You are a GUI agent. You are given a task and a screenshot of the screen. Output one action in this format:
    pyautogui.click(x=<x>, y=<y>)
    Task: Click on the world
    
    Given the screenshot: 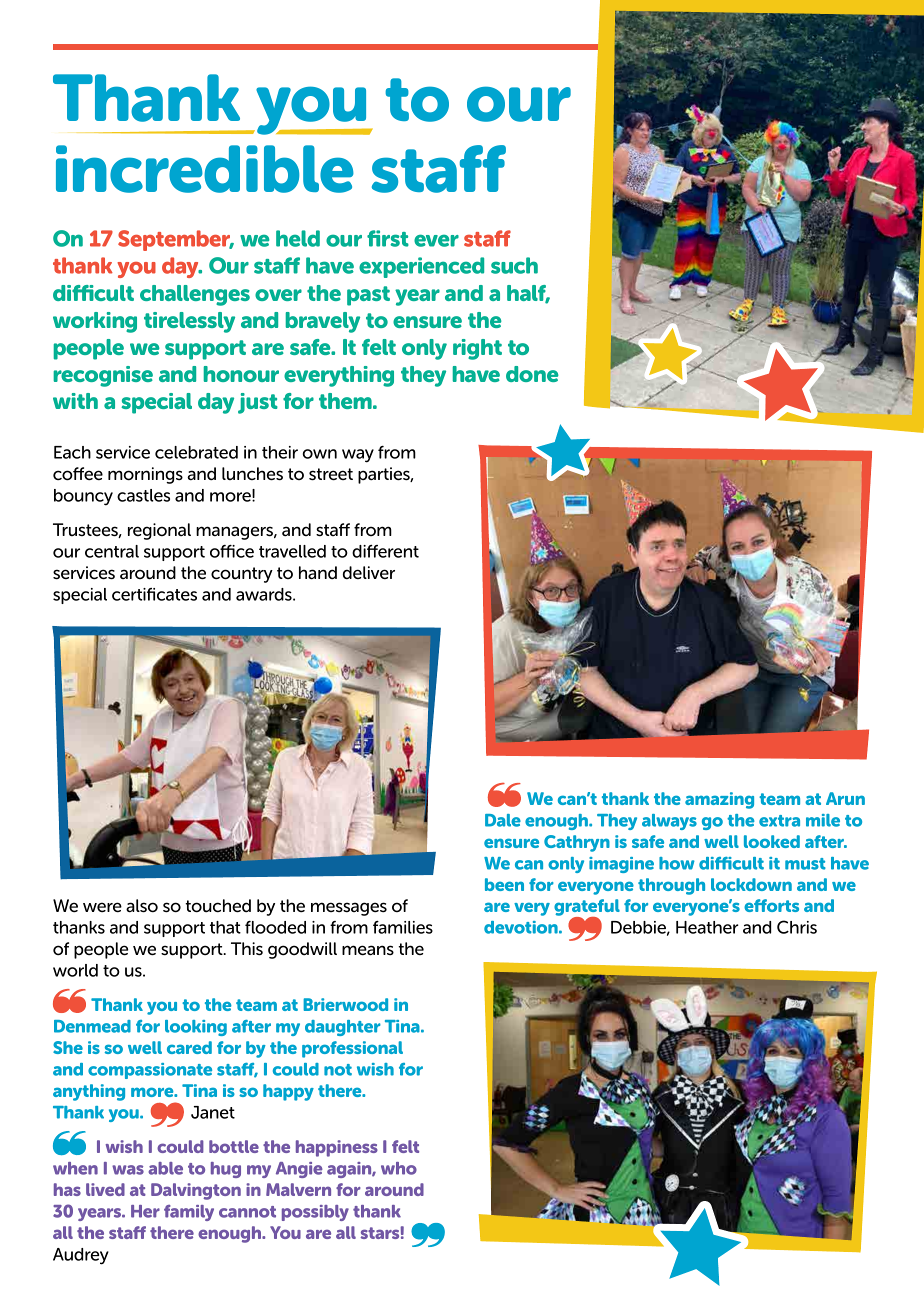 What is the action you would take?
    pyautogui.click(x=75, y=970)
